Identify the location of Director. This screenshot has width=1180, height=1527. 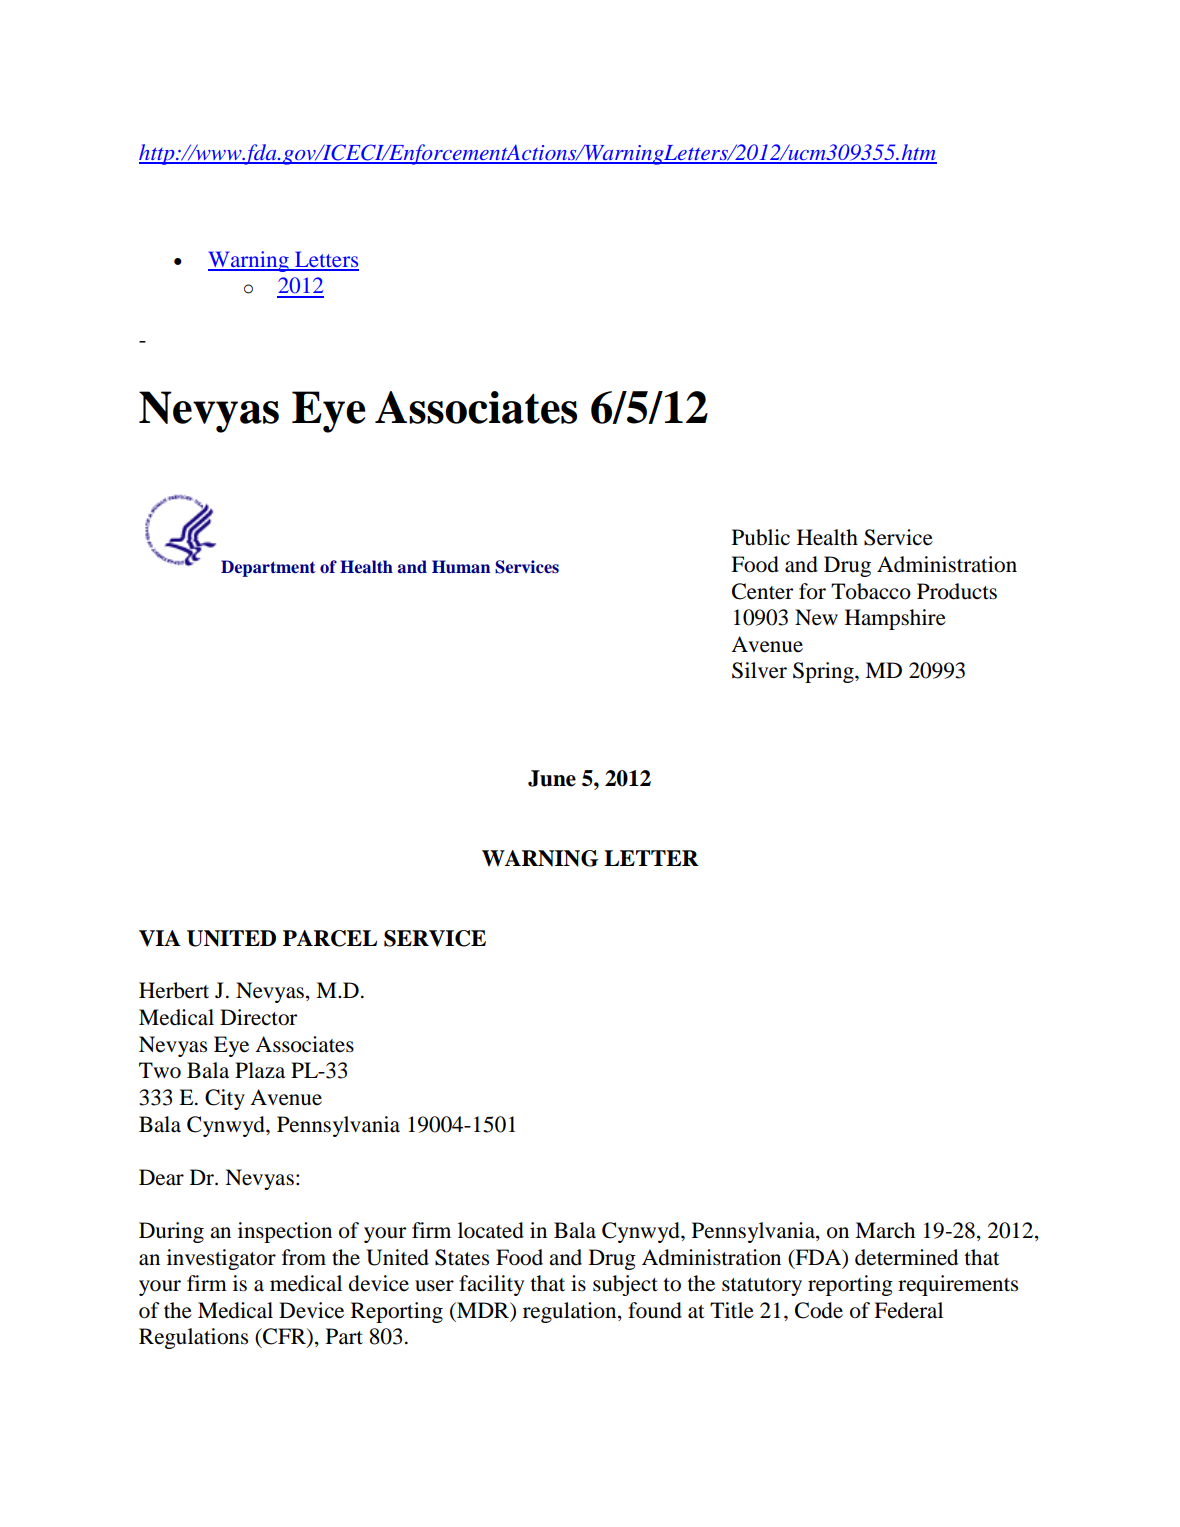
(258, 1017).
